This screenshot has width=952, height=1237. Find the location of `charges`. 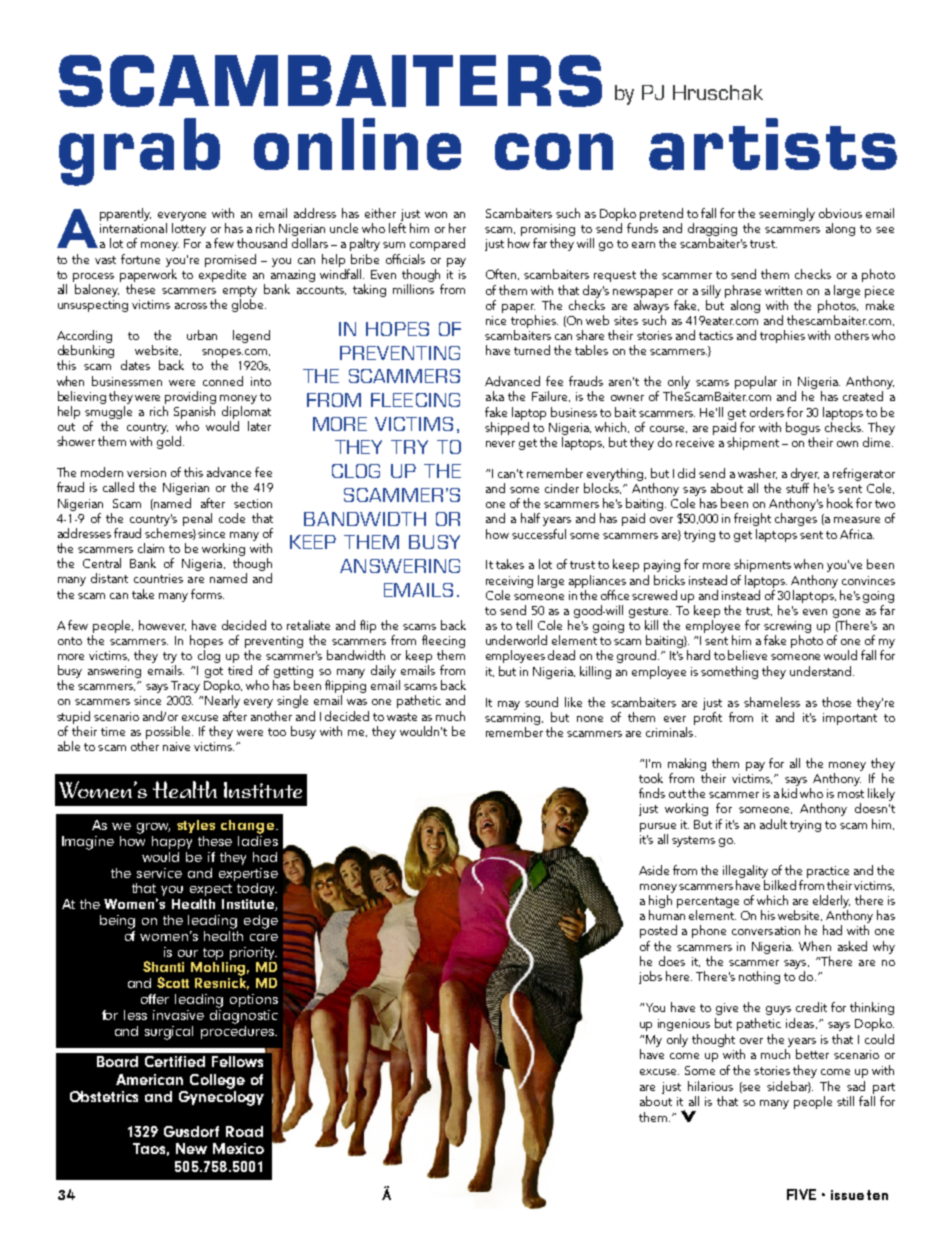

charges is located at coordinates (796, 519).
